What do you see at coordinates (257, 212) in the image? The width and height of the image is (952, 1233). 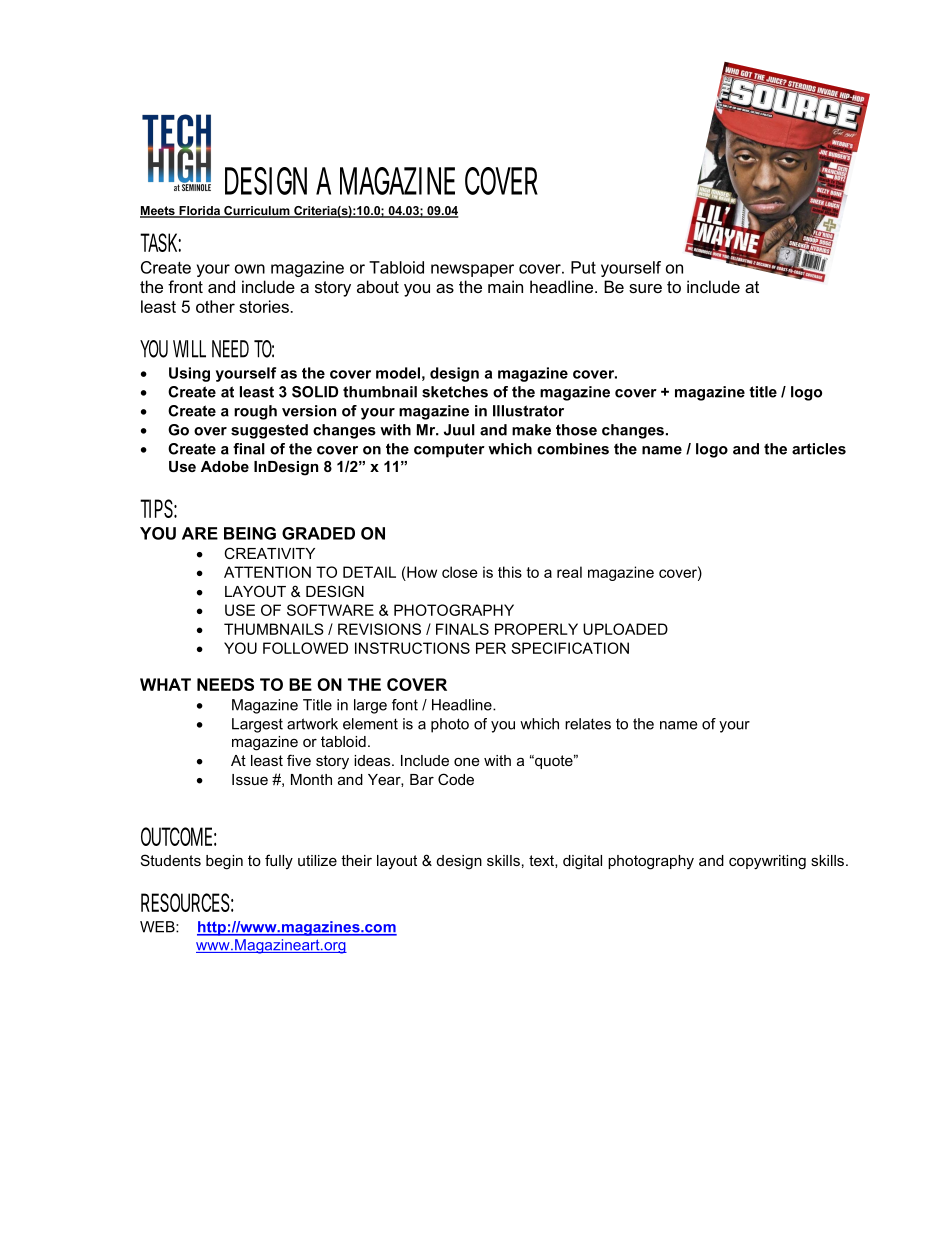 I see `Curriculum` at bounding box center [257, 212].
